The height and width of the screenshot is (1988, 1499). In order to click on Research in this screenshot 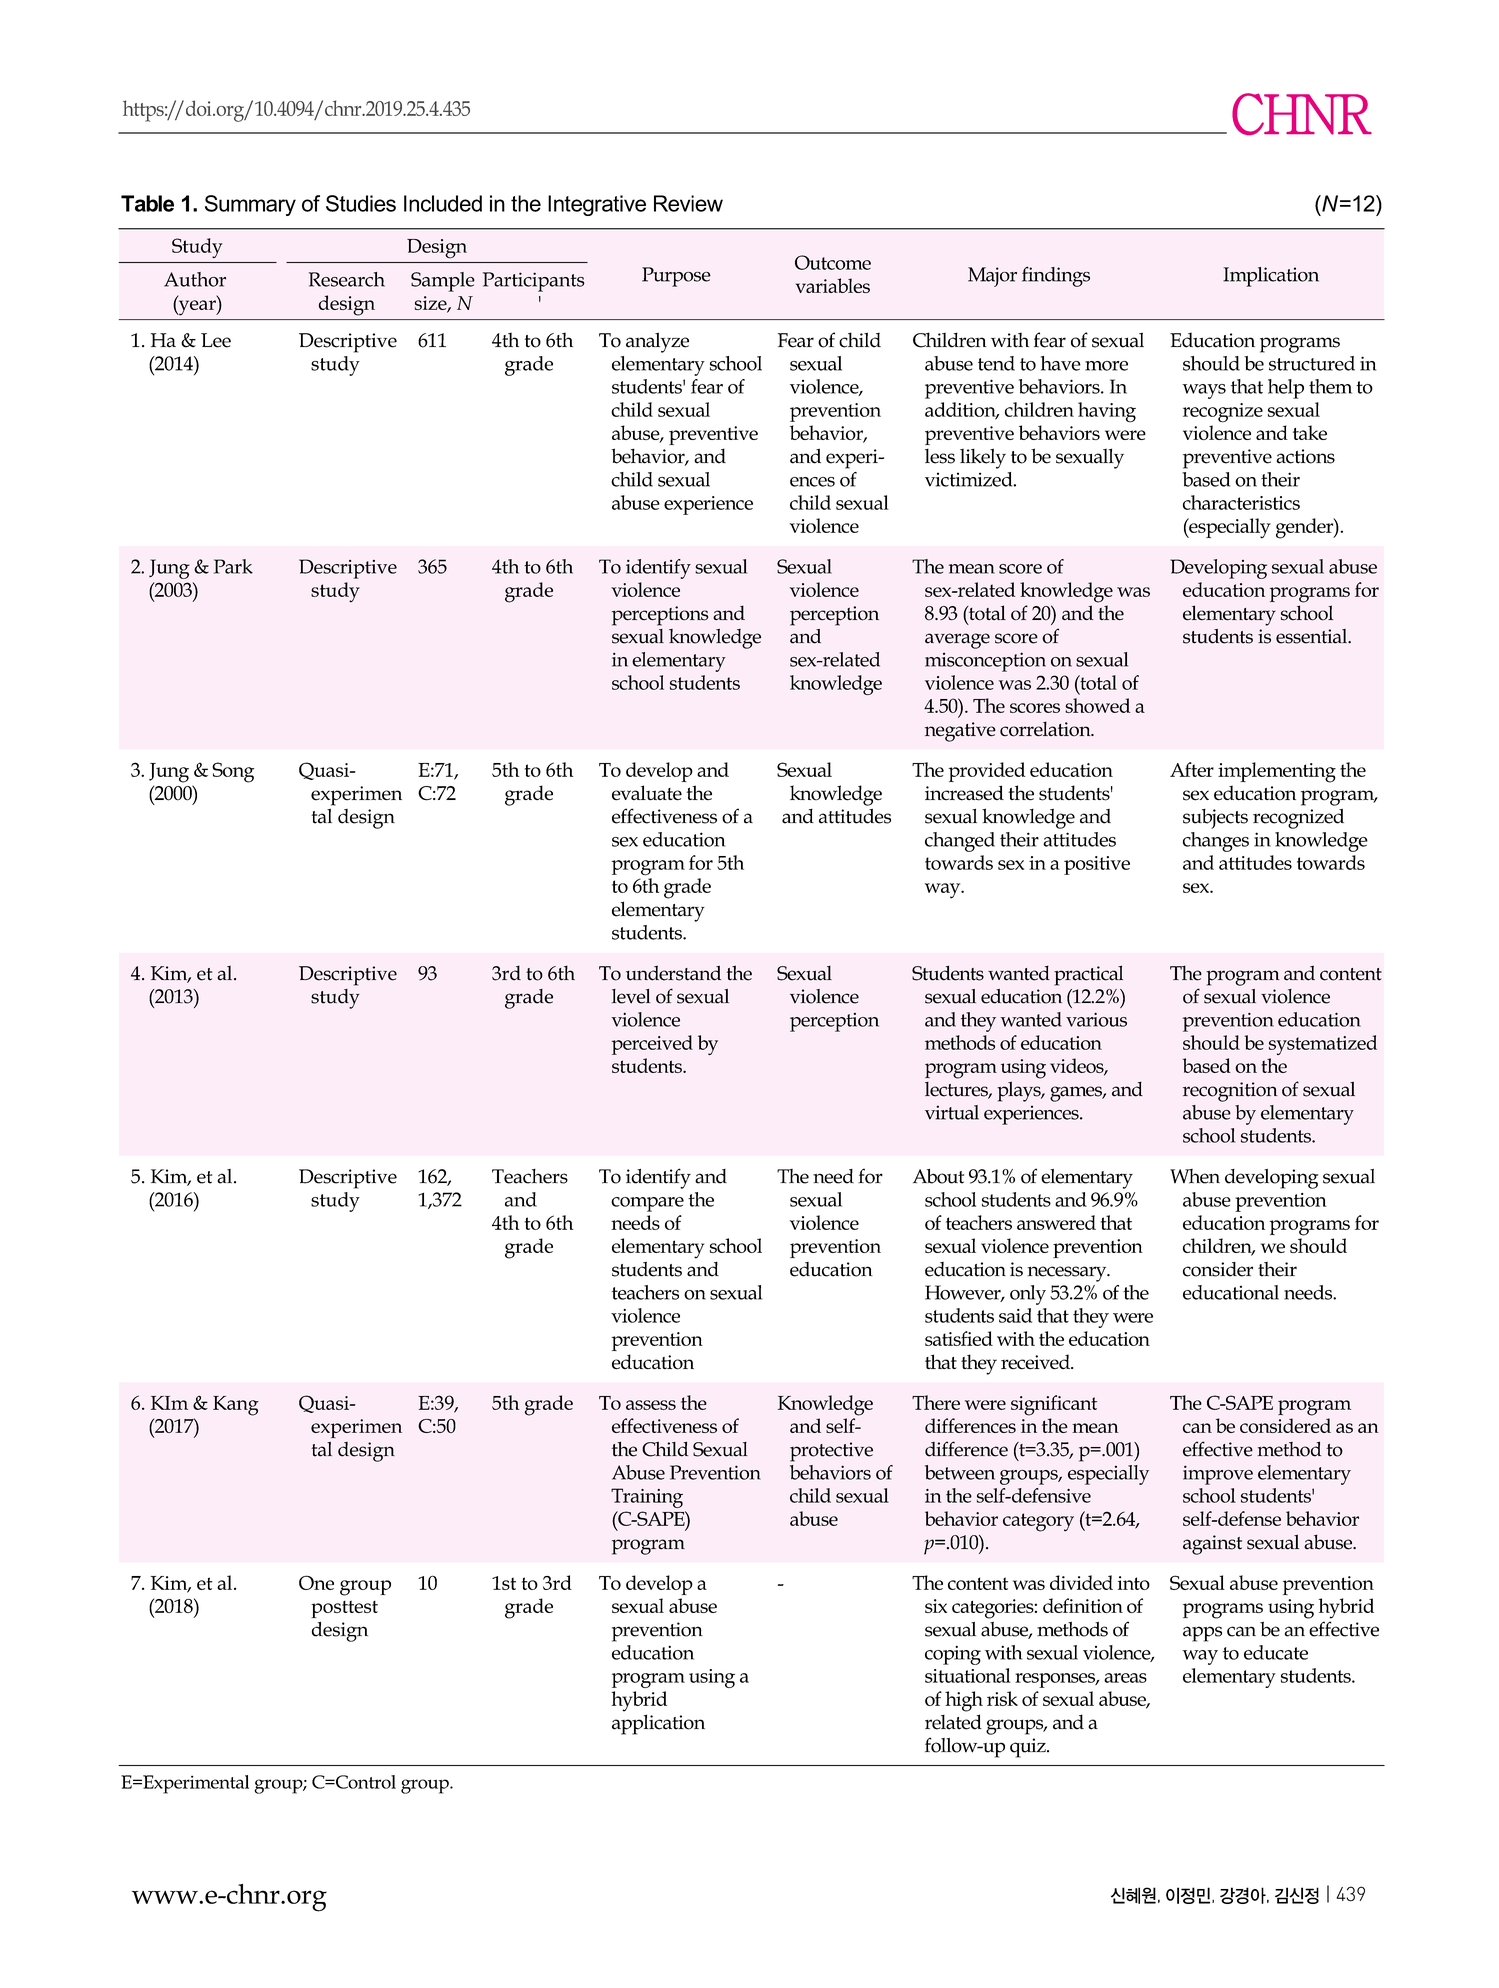, I will do `click(347, 279)`.
